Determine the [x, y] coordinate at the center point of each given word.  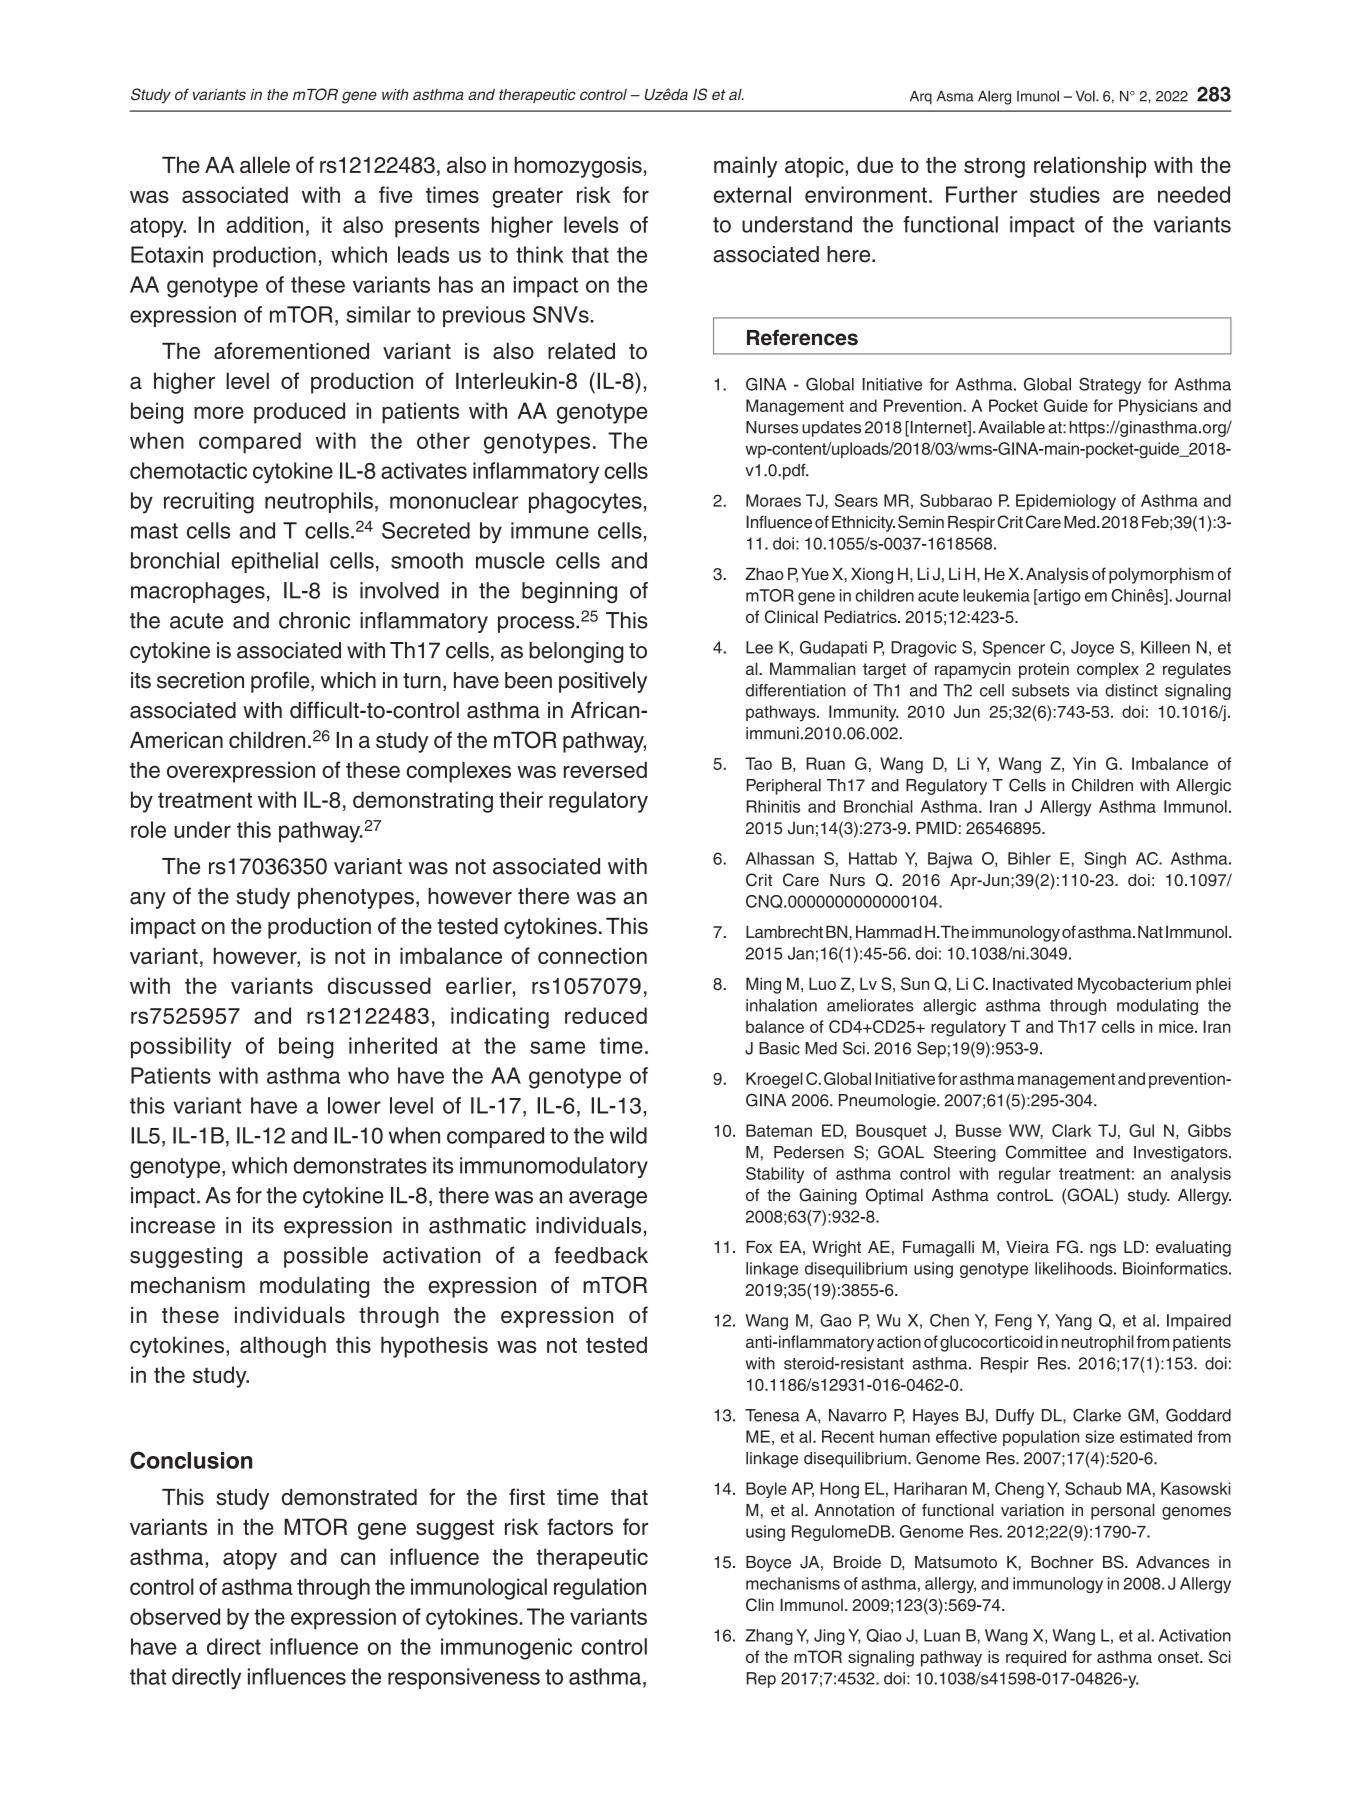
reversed [605, 769]
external [752, 194]
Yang [1073, 1322]
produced [299, 413]
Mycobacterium [1134, 985]
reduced [606, 1015]
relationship [1090, 167]
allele [265, 164]
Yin [1084, 763]
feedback [601, 1255]
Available [1011, 427]
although [283, 1347]
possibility [181, 1048]
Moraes [773, 500]
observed [175, 1616]
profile [281, 682]
